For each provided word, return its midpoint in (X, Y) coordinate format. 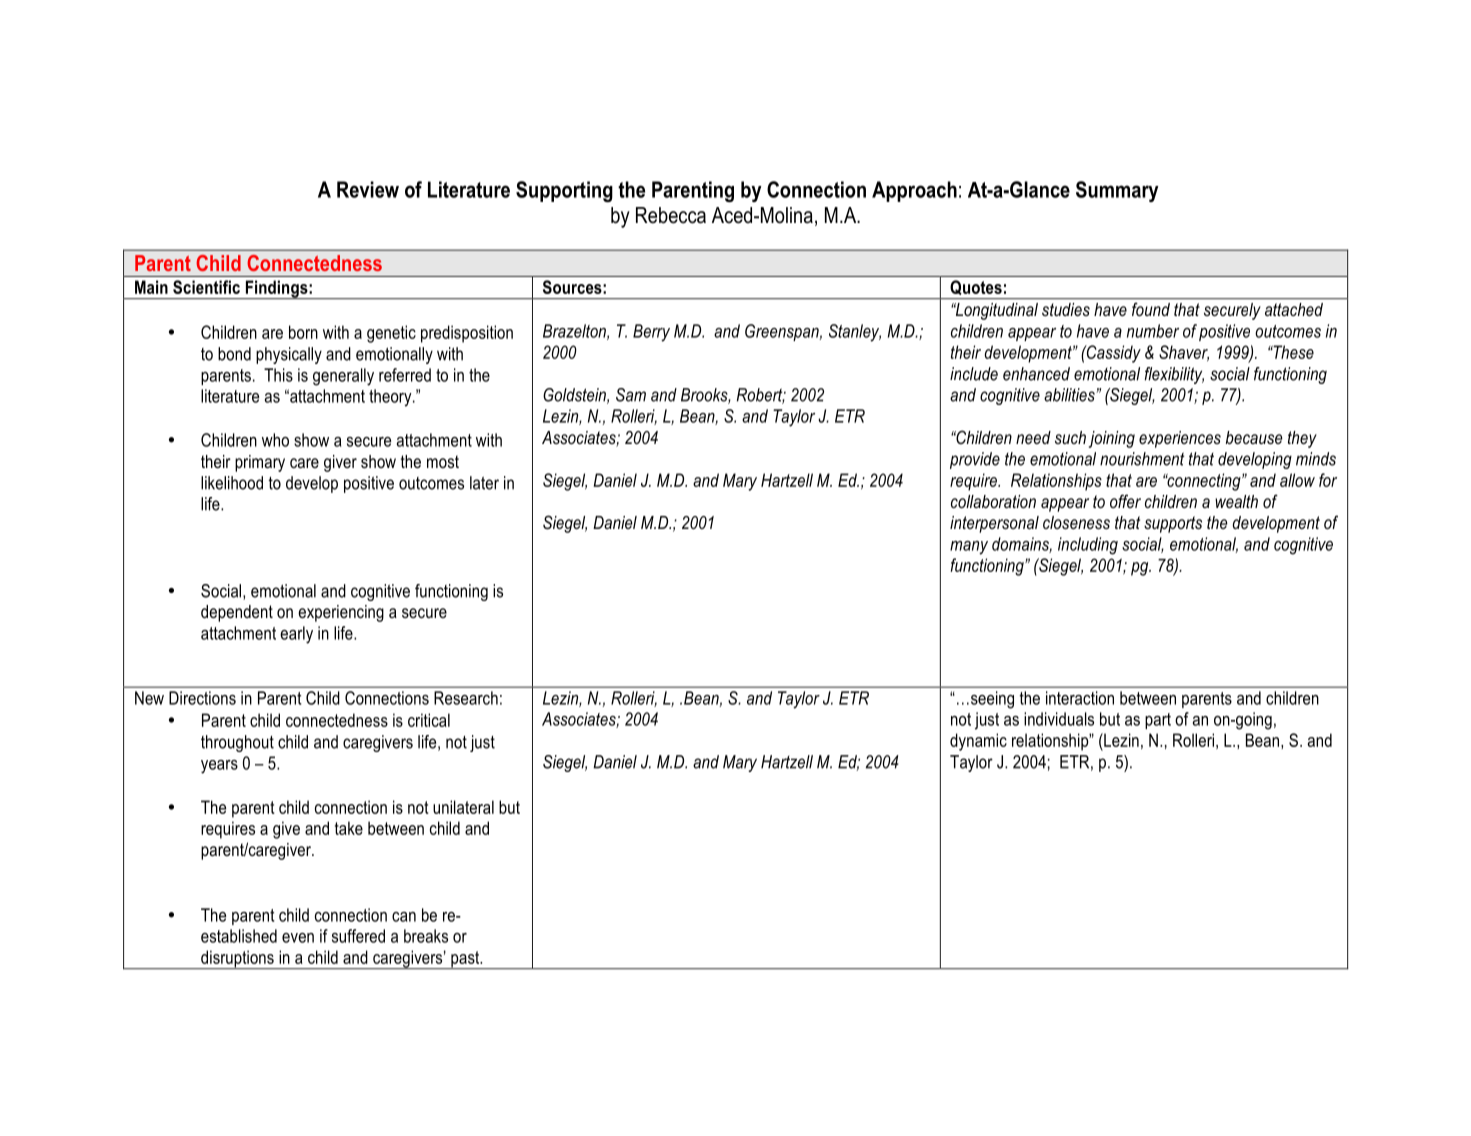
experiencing (341, 613)
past (465, 960)
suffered (358, 936)
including (1088, 546)
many (969, 548)
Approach (914, 191)
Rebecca (671, 215)
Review (368, 189)
